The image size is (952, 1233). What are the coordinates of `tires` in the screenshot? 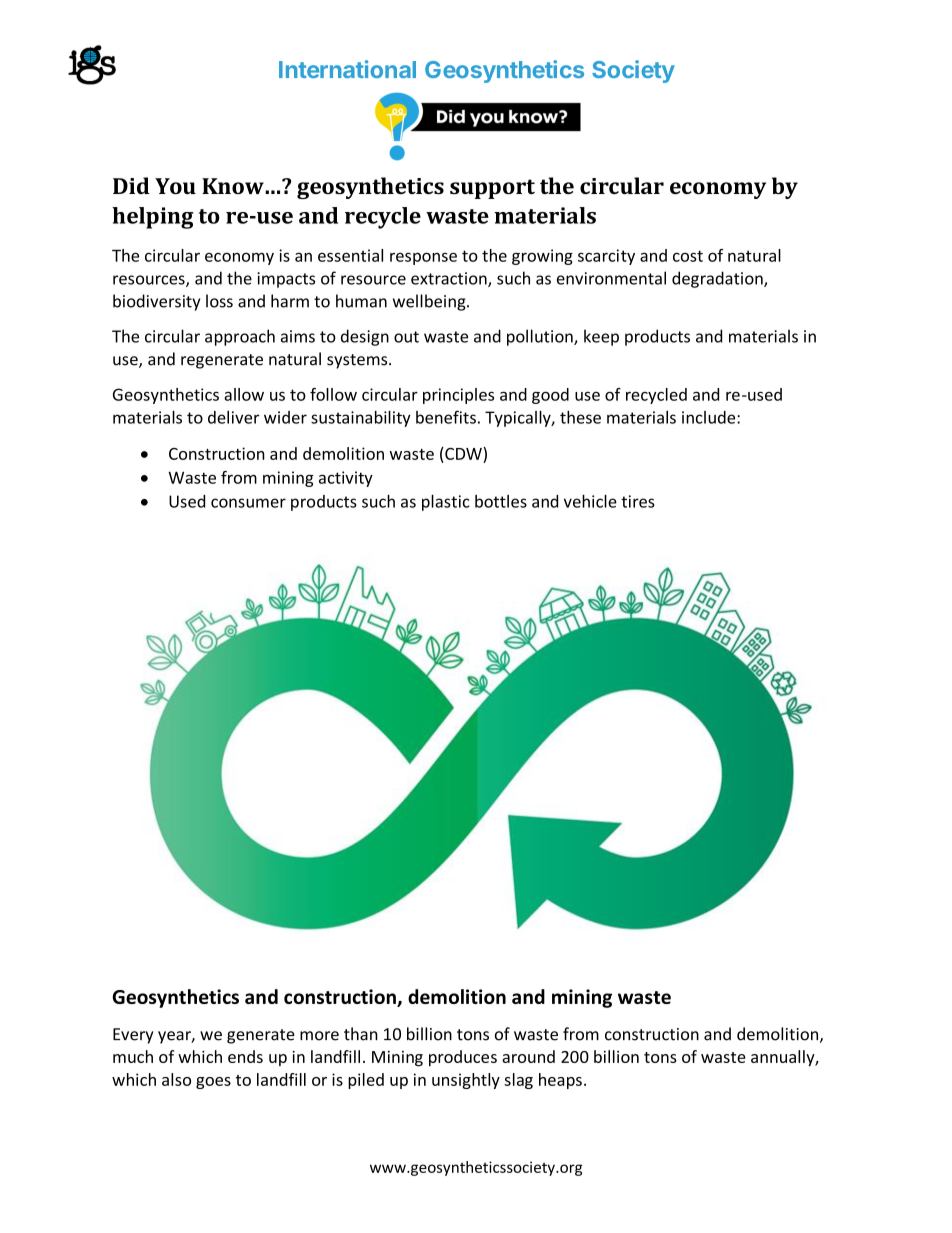 It's located at (638, 501).
